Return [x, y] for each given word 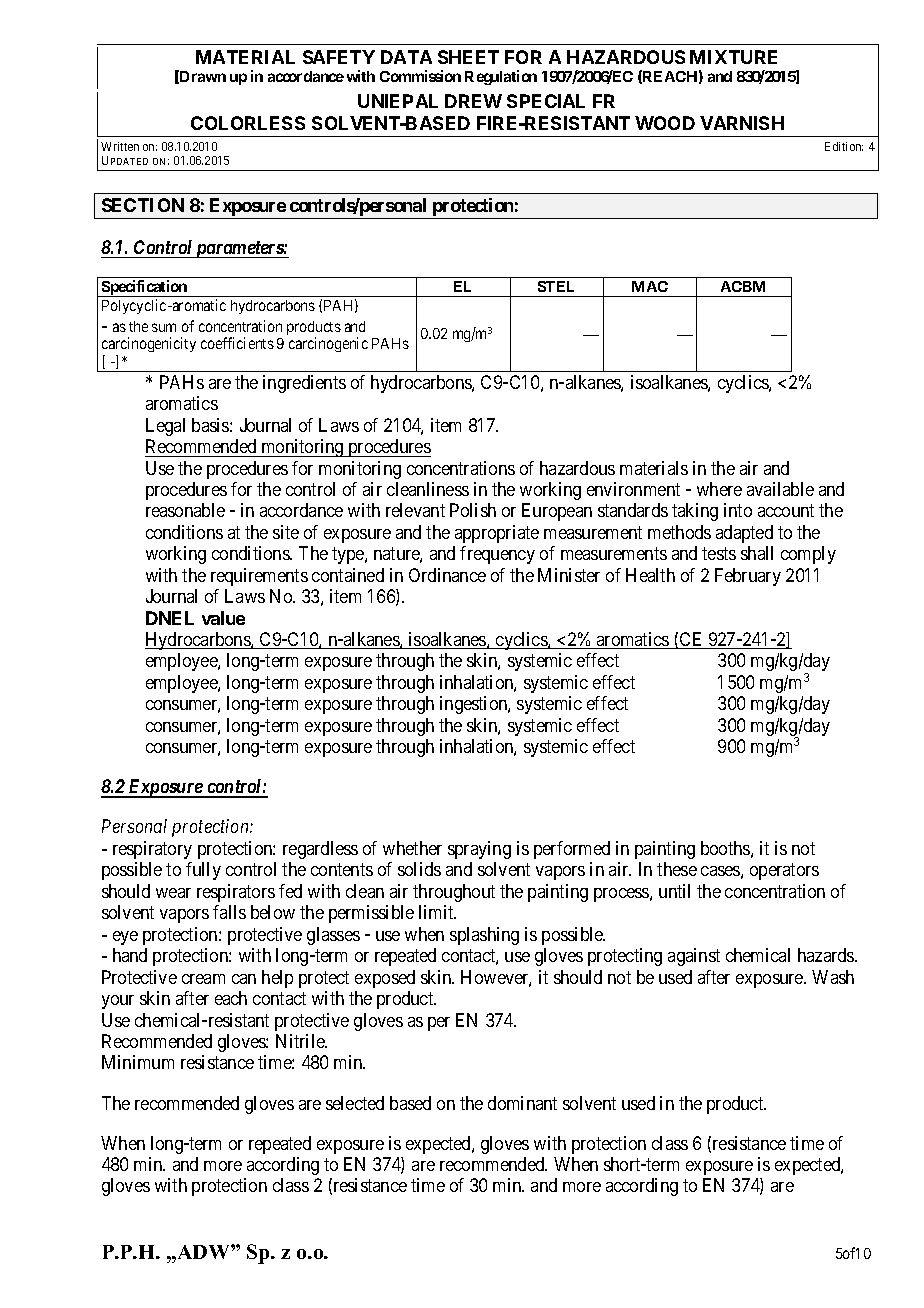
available [780, 489]
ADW [203, 1252]
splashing [484, 936]
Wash [833, 977]
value [223, 618]
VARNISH [742, 123]
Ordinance [447, 575]
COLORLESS [248, 123]
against [694, 957]
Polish [473, 510]
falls [229, 912]
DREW [473, 101]
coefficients [237, 343]
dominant [522, 1103]
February [748, 577]
